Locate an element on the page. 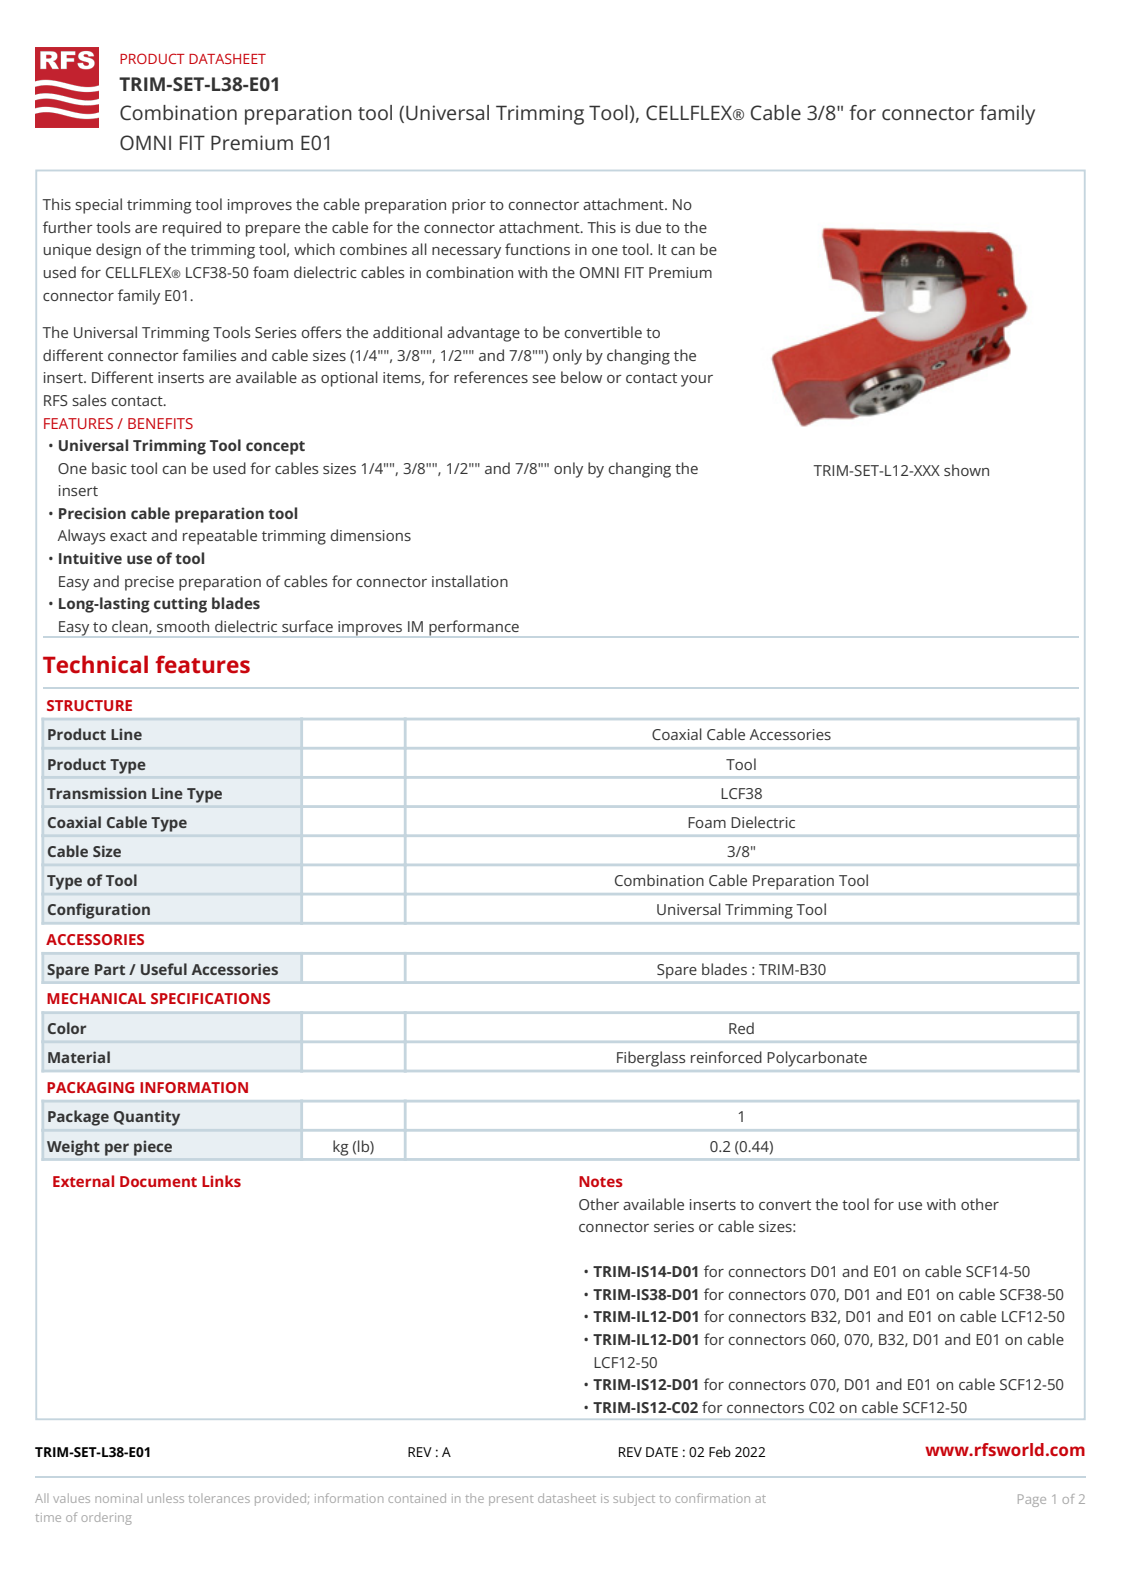 This page has height=1586, width=1121. Configuration is located at coordinates (99, 911).
